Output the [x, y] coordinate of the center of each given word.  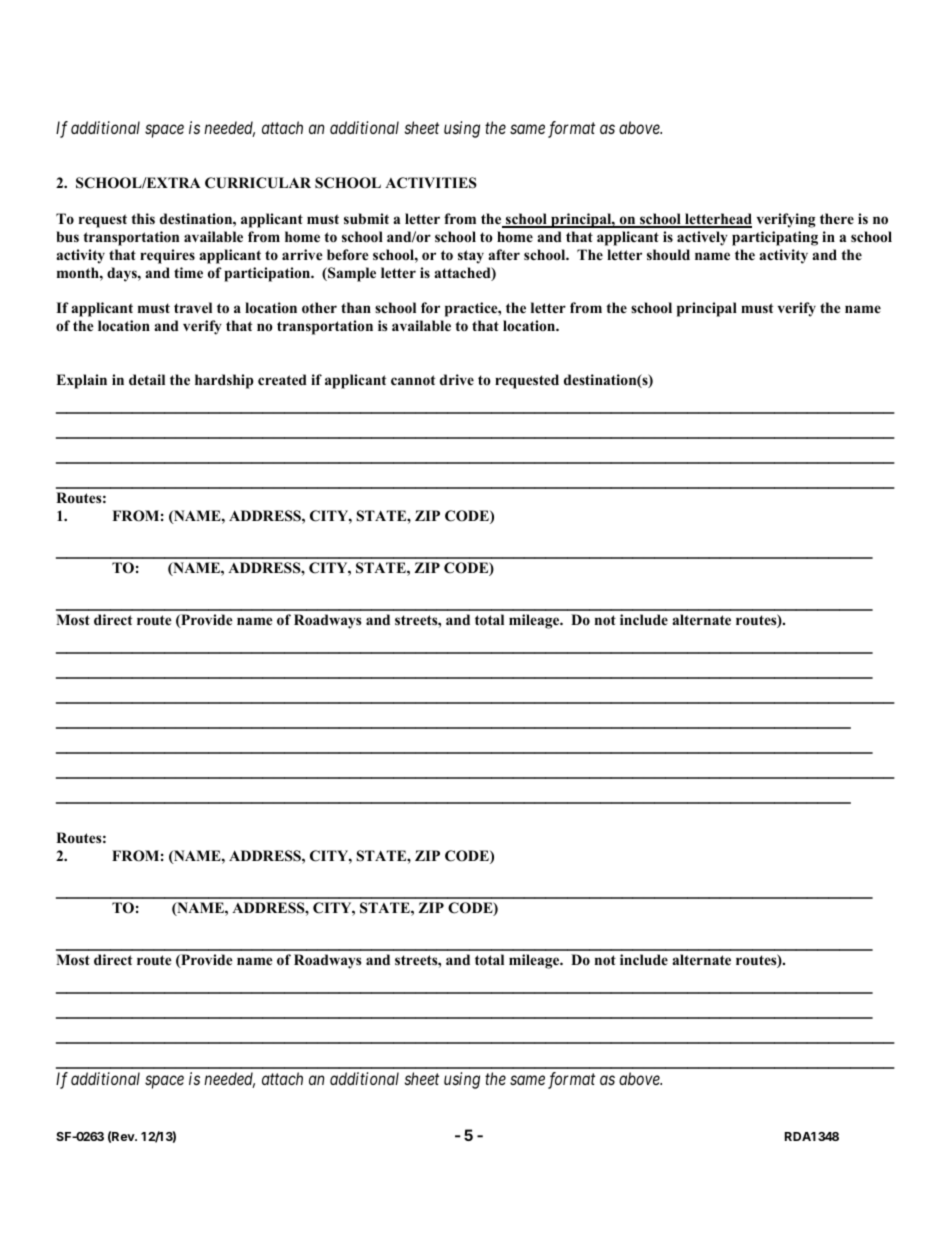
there [837, 218]
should [668, 255]
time [188, 272]
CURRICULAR [258, 183]
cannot [413, 380]
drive [457, 379]
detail [147, 379]
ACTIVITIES [431, 183]
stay [471, 257]
